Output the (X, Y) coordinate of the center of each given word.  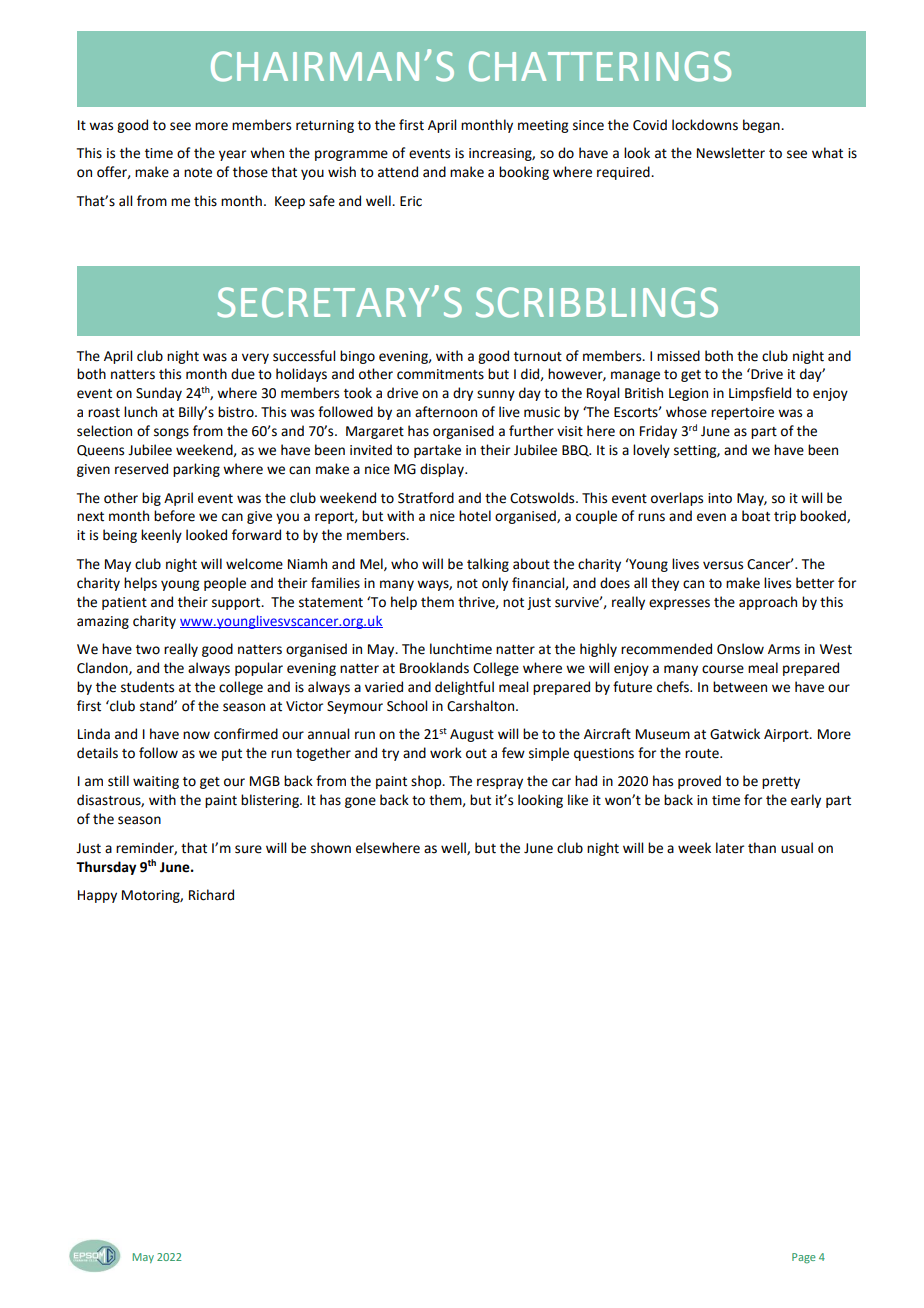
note (198, 173)
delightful (464, 688)
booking (524, 173)
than (762, 848)
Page (804, 1258)
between (740, 687)
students (147, 687)
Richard (211, 895)
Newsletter (731, 153)
